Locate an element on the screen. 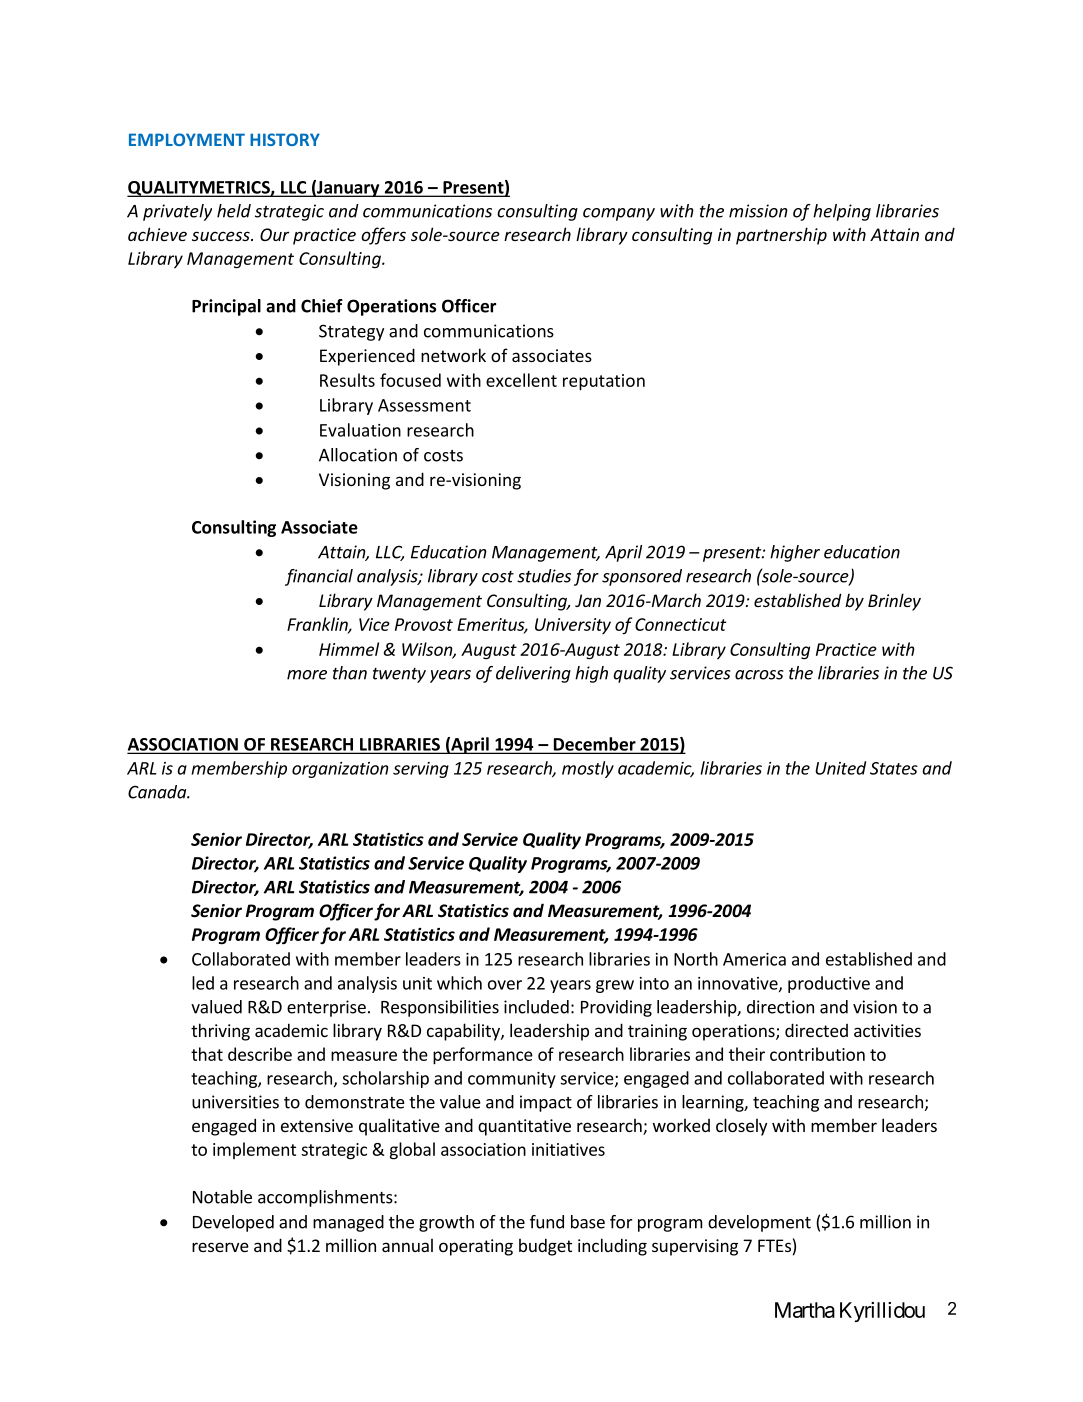 Image resolution: width=1083 pixels, height=1402 pixels. company is located at coordinates (619, 214).
